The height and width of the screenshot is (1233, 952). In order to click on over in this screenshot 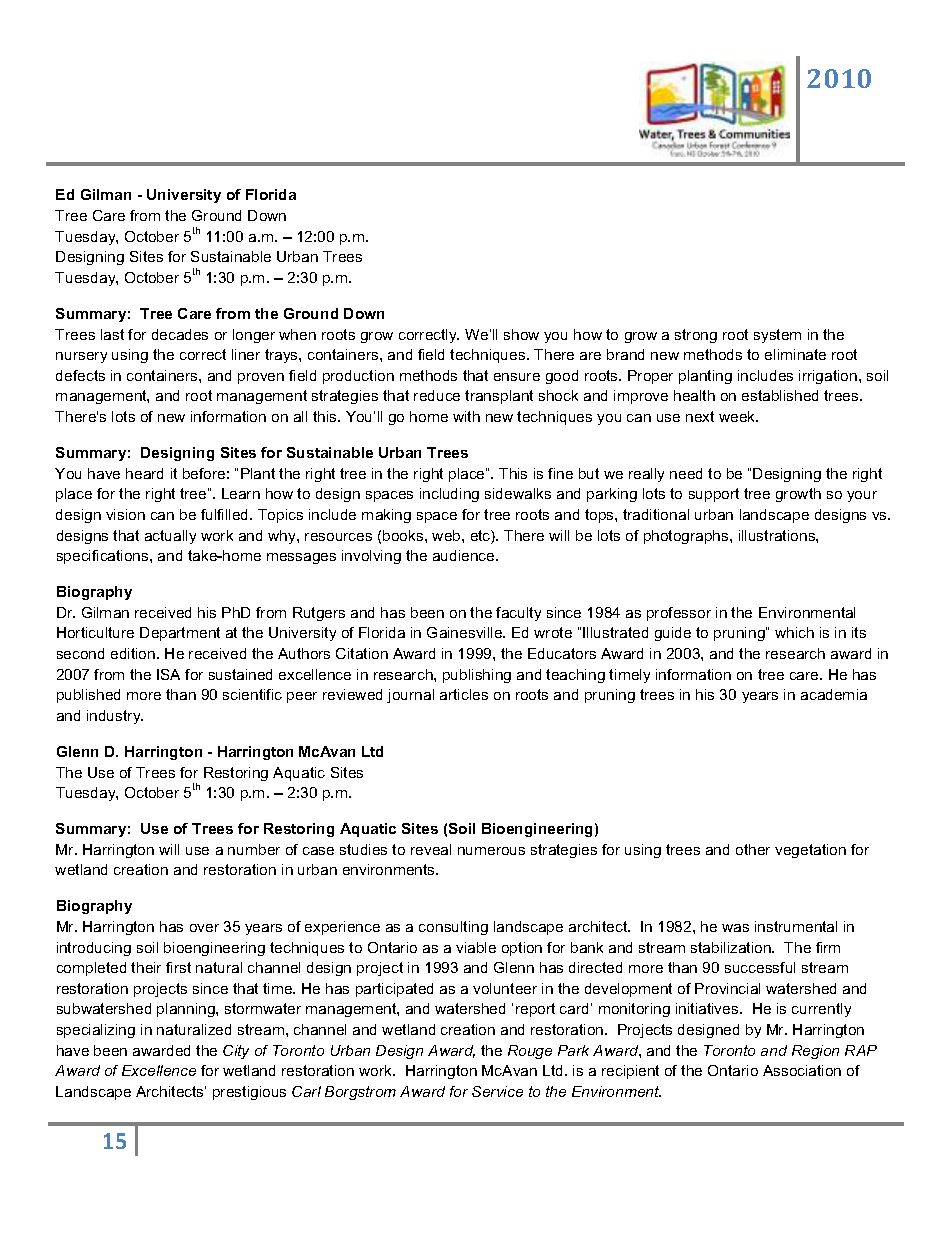, I will do `click(204, 928)`.
